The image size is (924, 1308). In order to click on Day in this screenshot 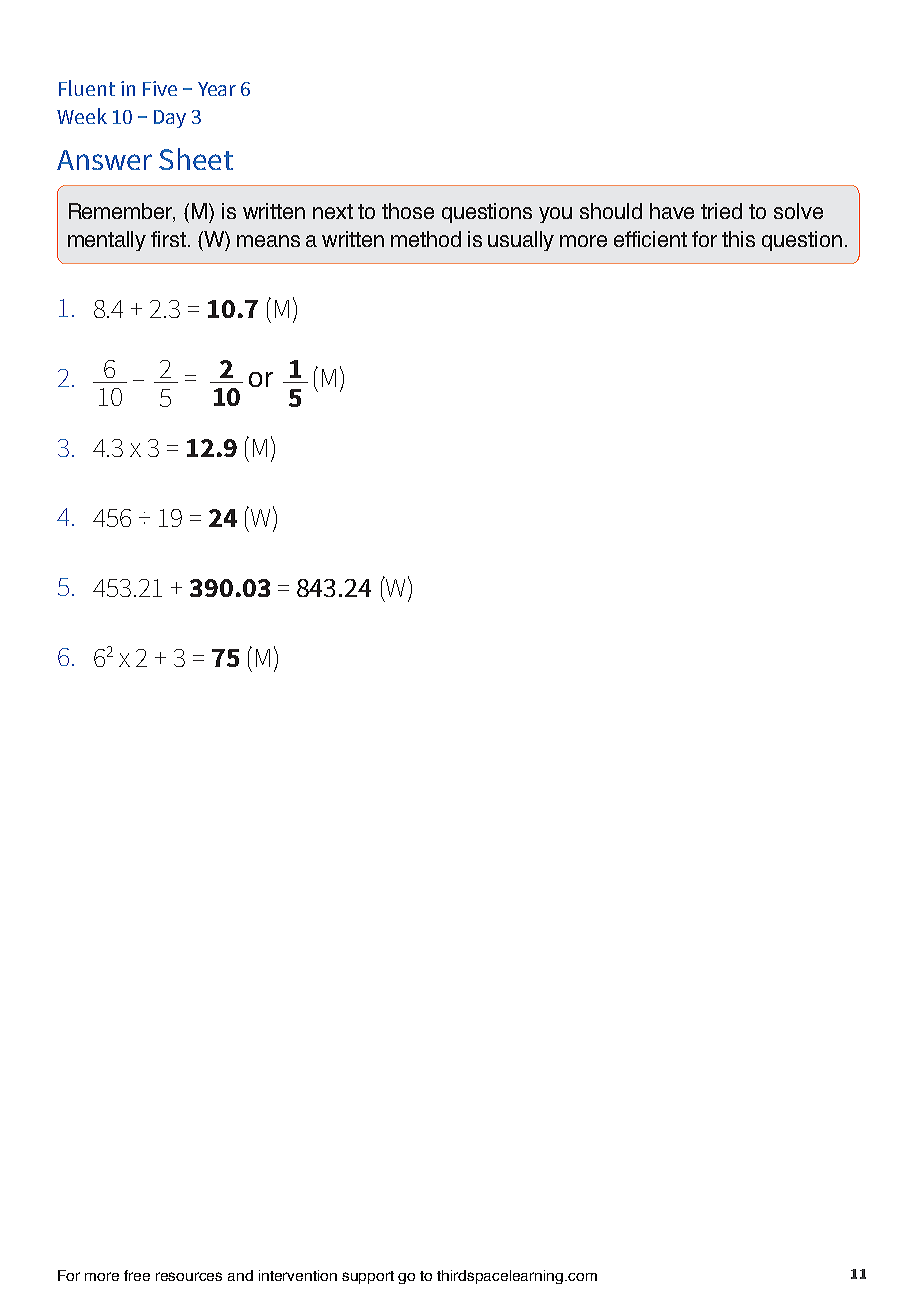, I will do `click(170, 119)`.
